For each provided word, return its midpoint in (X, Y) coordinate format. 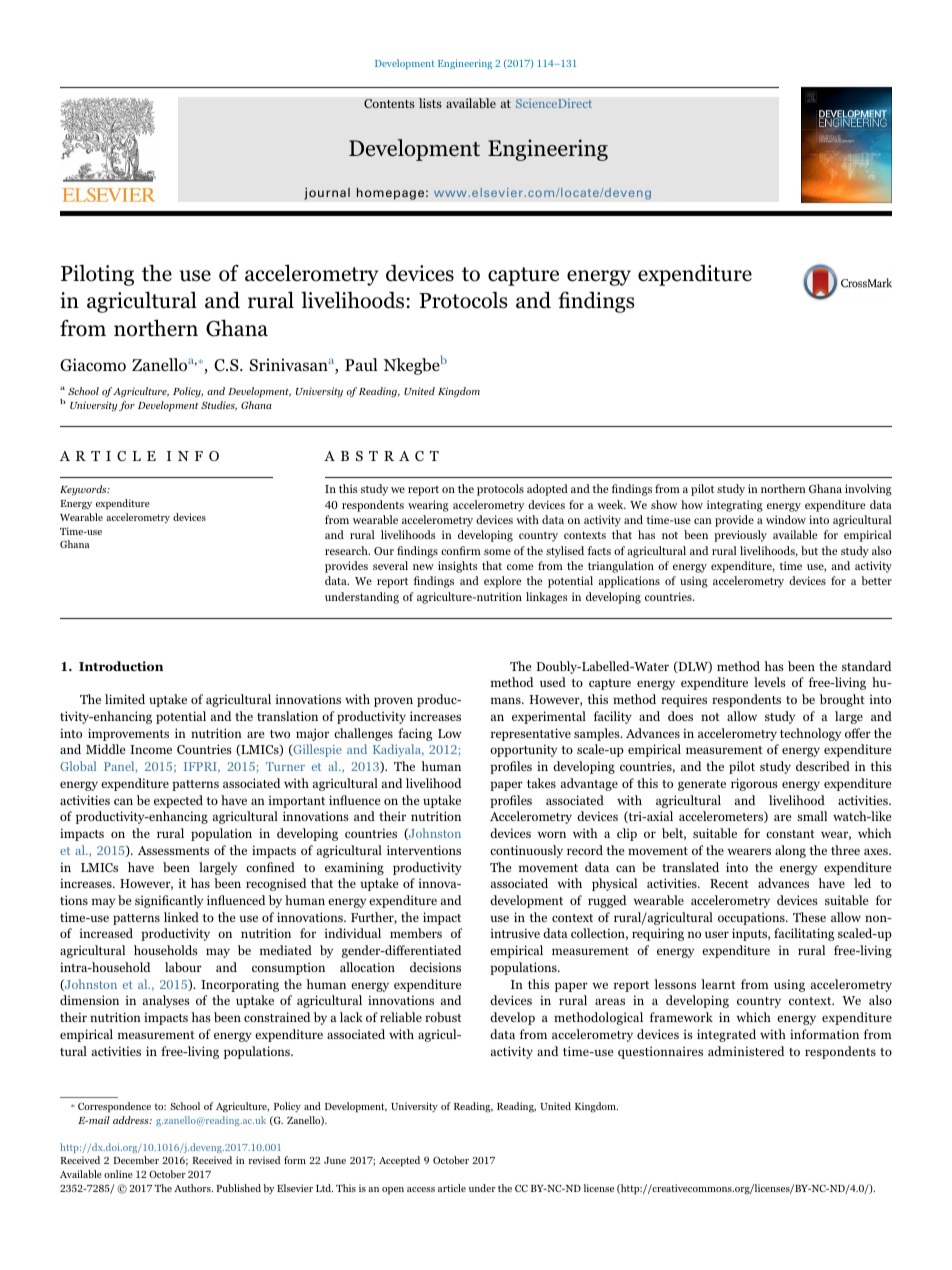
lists (430, 103)
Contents (389, 104)
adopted (547, 490)
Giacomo (93, 365)
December (136, 1160)
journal (327, 193)
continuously (526, 851)
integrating (735, 506)
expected (178, 801)
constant (790, 834)
